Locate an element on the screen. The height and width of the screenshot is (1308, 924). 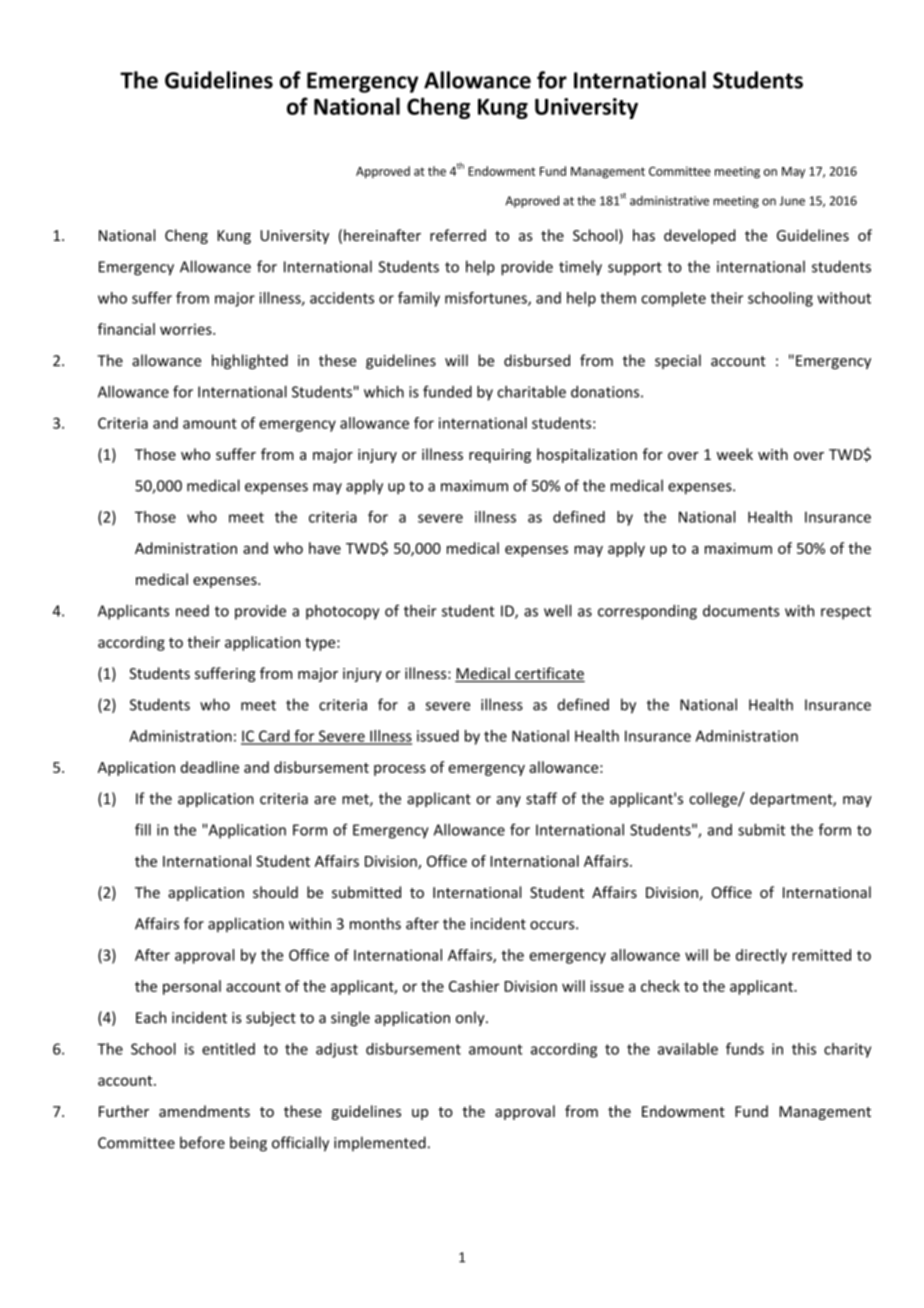
referred is located at coordinates (458, 235).
